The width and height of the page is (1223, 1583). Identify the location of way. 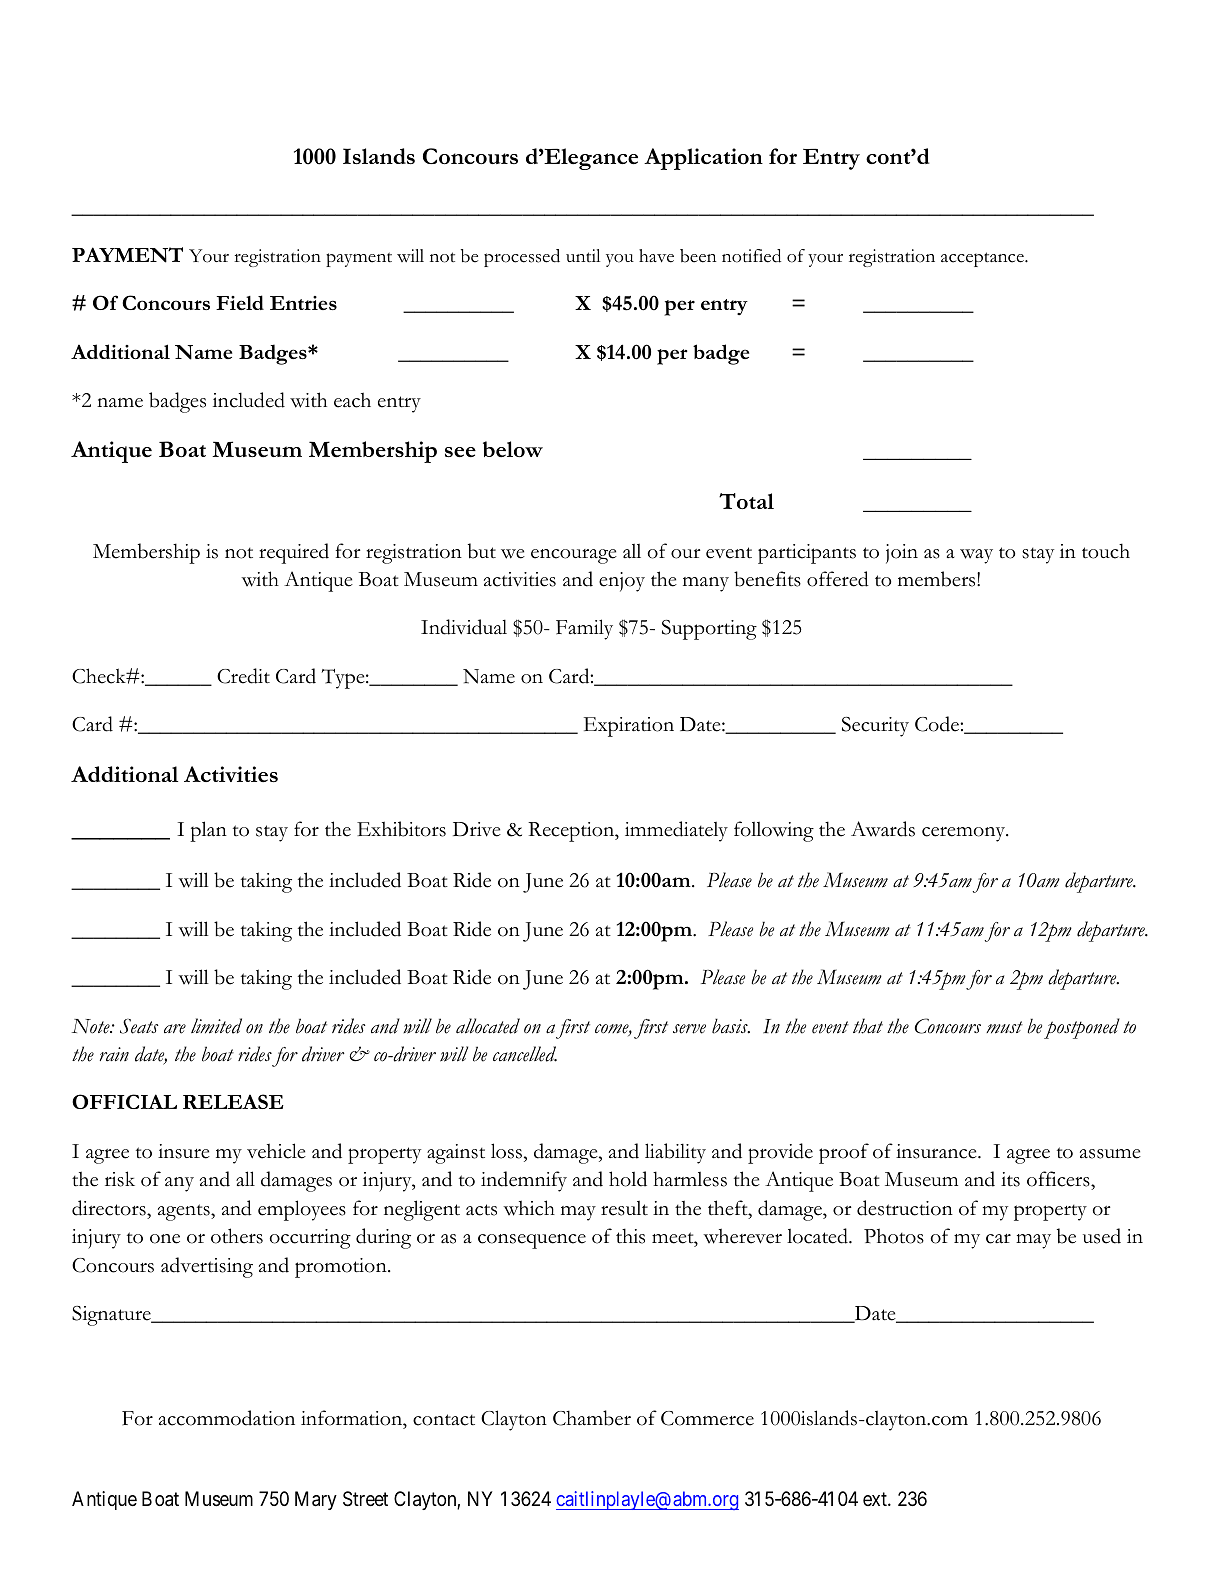
(976, 556).
